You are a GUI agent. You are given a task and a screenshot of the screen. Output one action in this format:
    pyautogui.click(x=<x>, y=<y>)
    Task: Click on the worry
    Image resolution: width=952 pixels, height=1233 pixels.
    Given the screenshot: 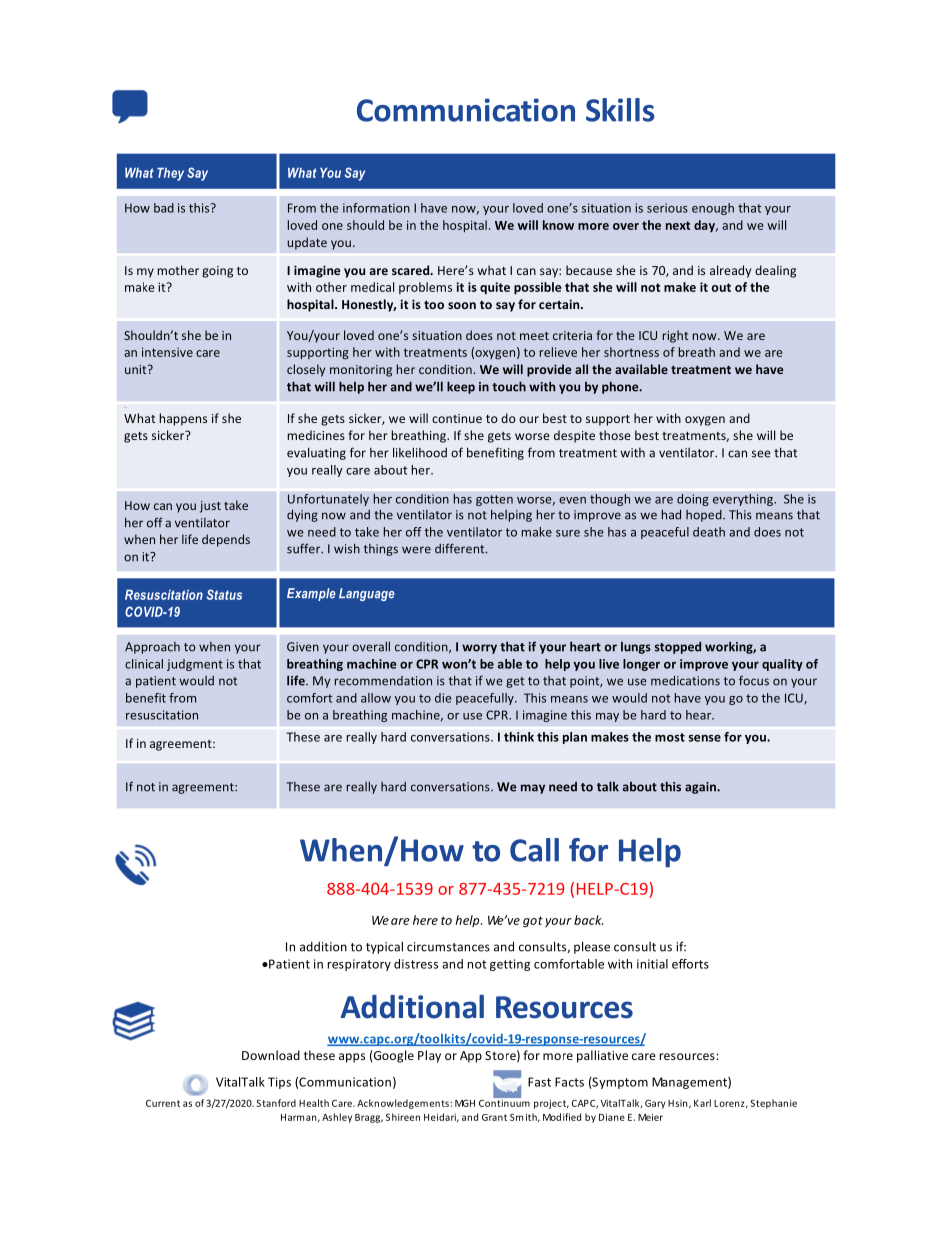 What is the action you would take?
    pyautogui.click(x=479, y=649)
